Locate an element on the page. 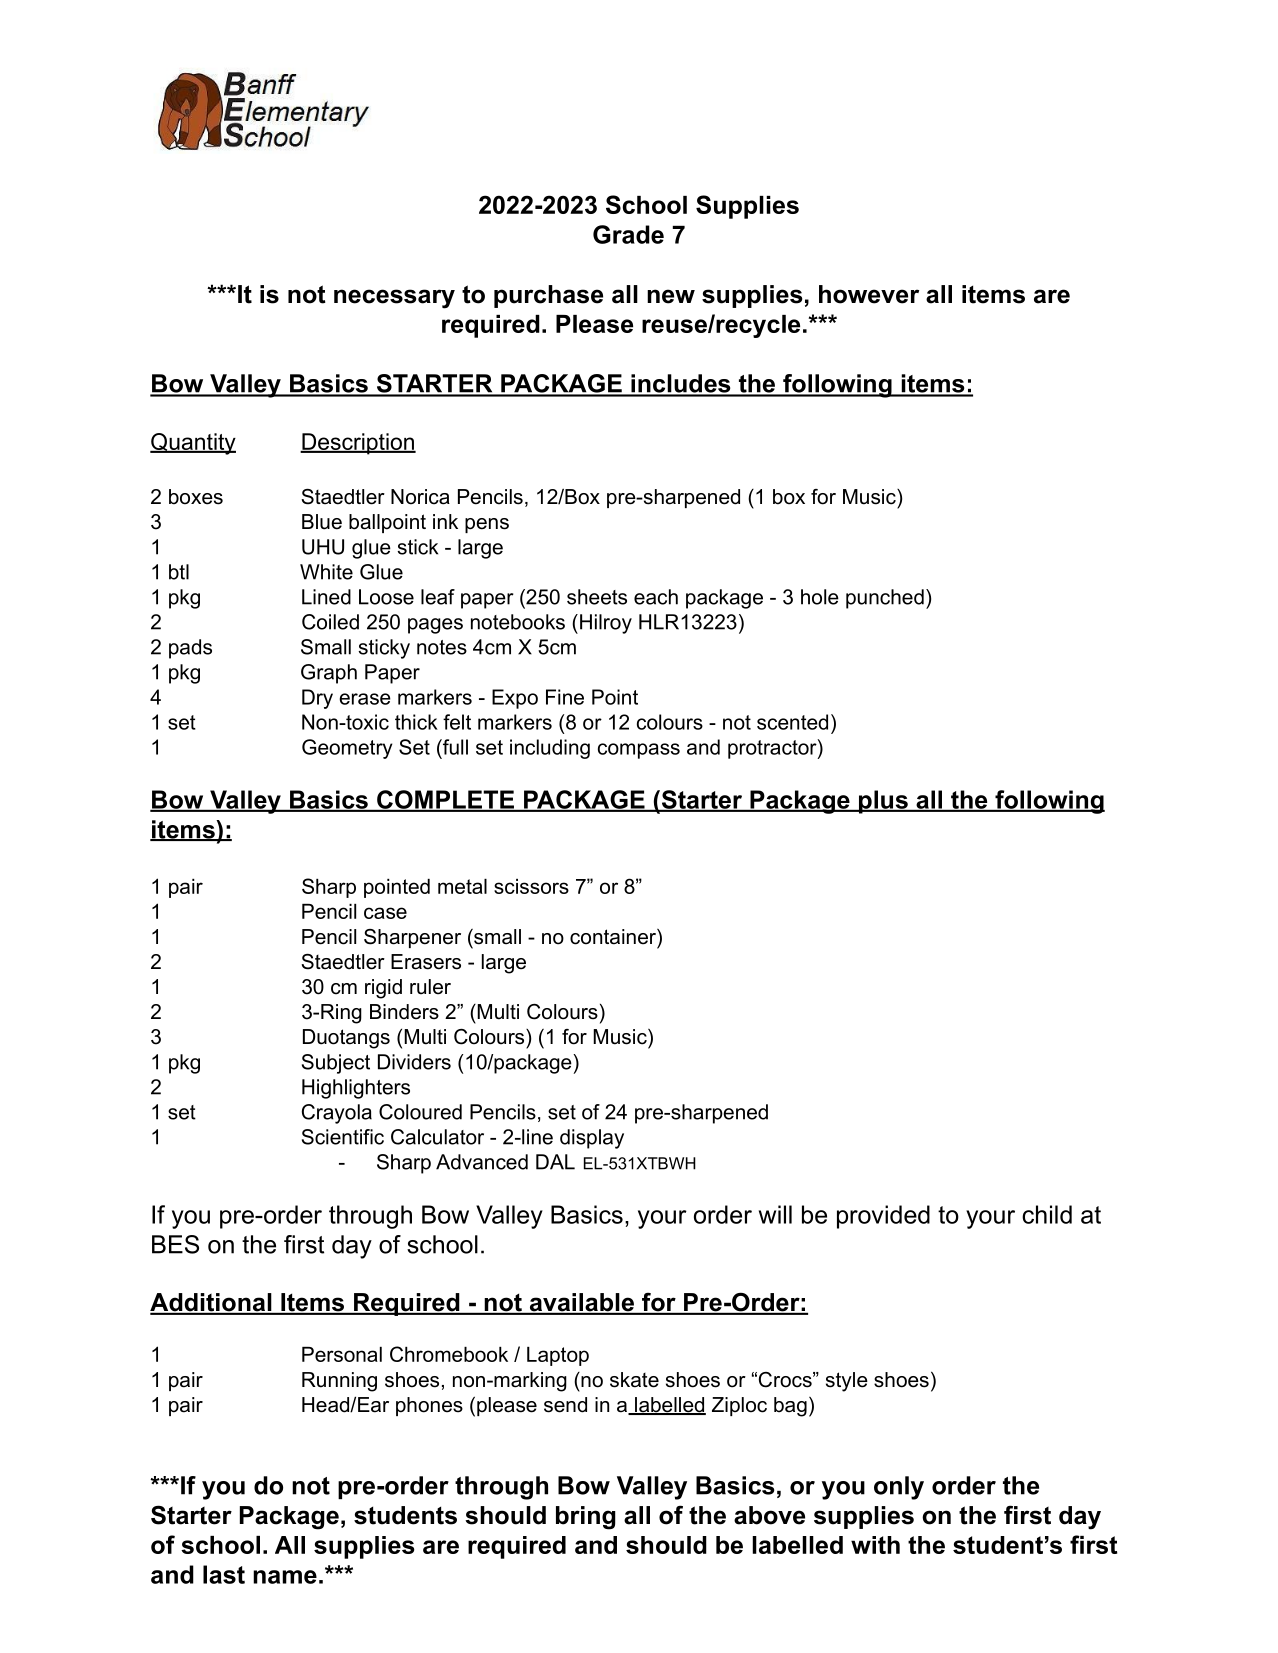 Image resolution: width=1278 pixels, height=1653 pixels. scissors is located at coordinates (531, 886).
